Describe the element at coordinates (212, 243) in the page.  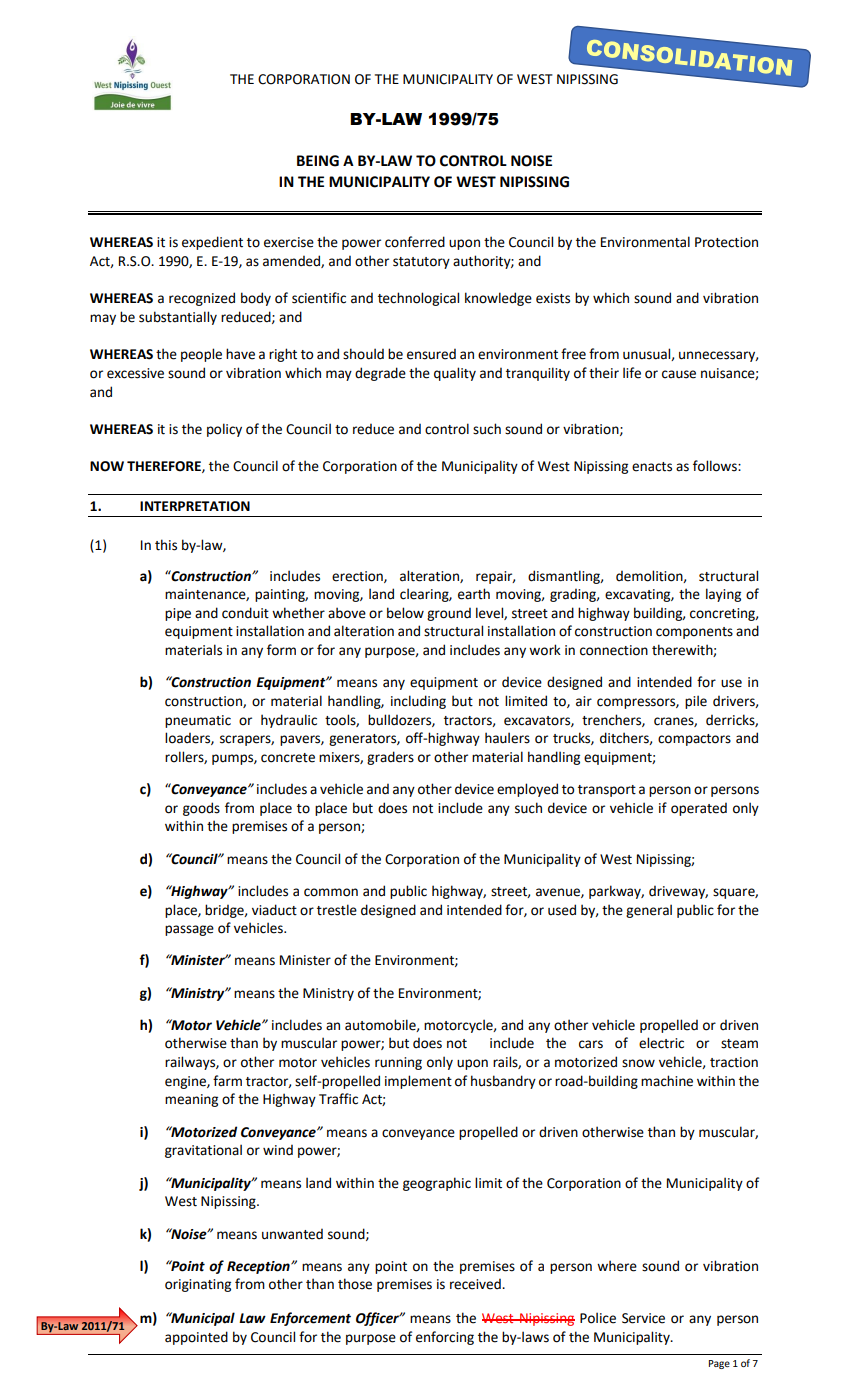
I see `expedient` at that location.
